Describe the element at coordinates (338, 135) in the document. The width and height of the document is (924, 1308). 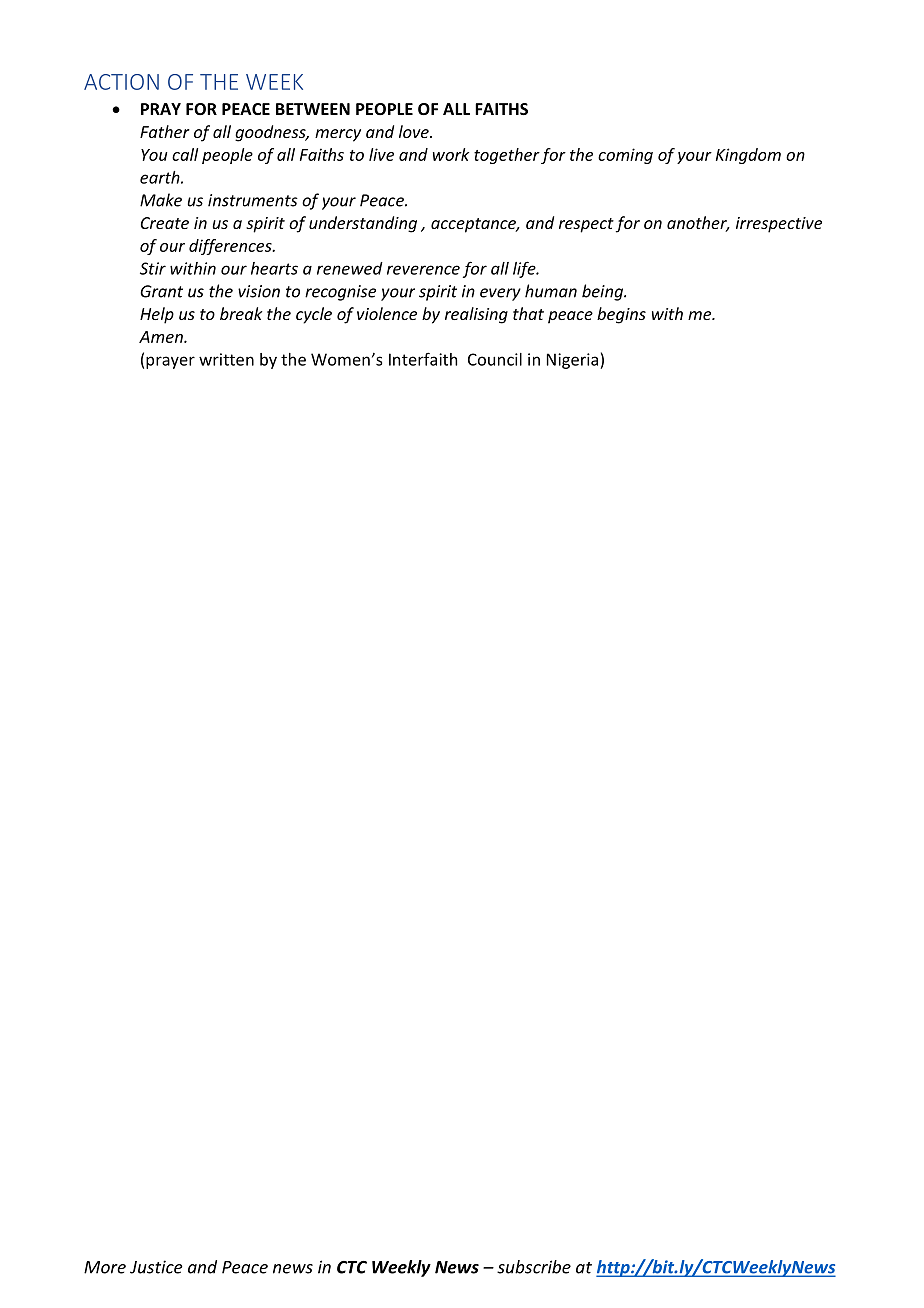
I see `mercy` at that location.
